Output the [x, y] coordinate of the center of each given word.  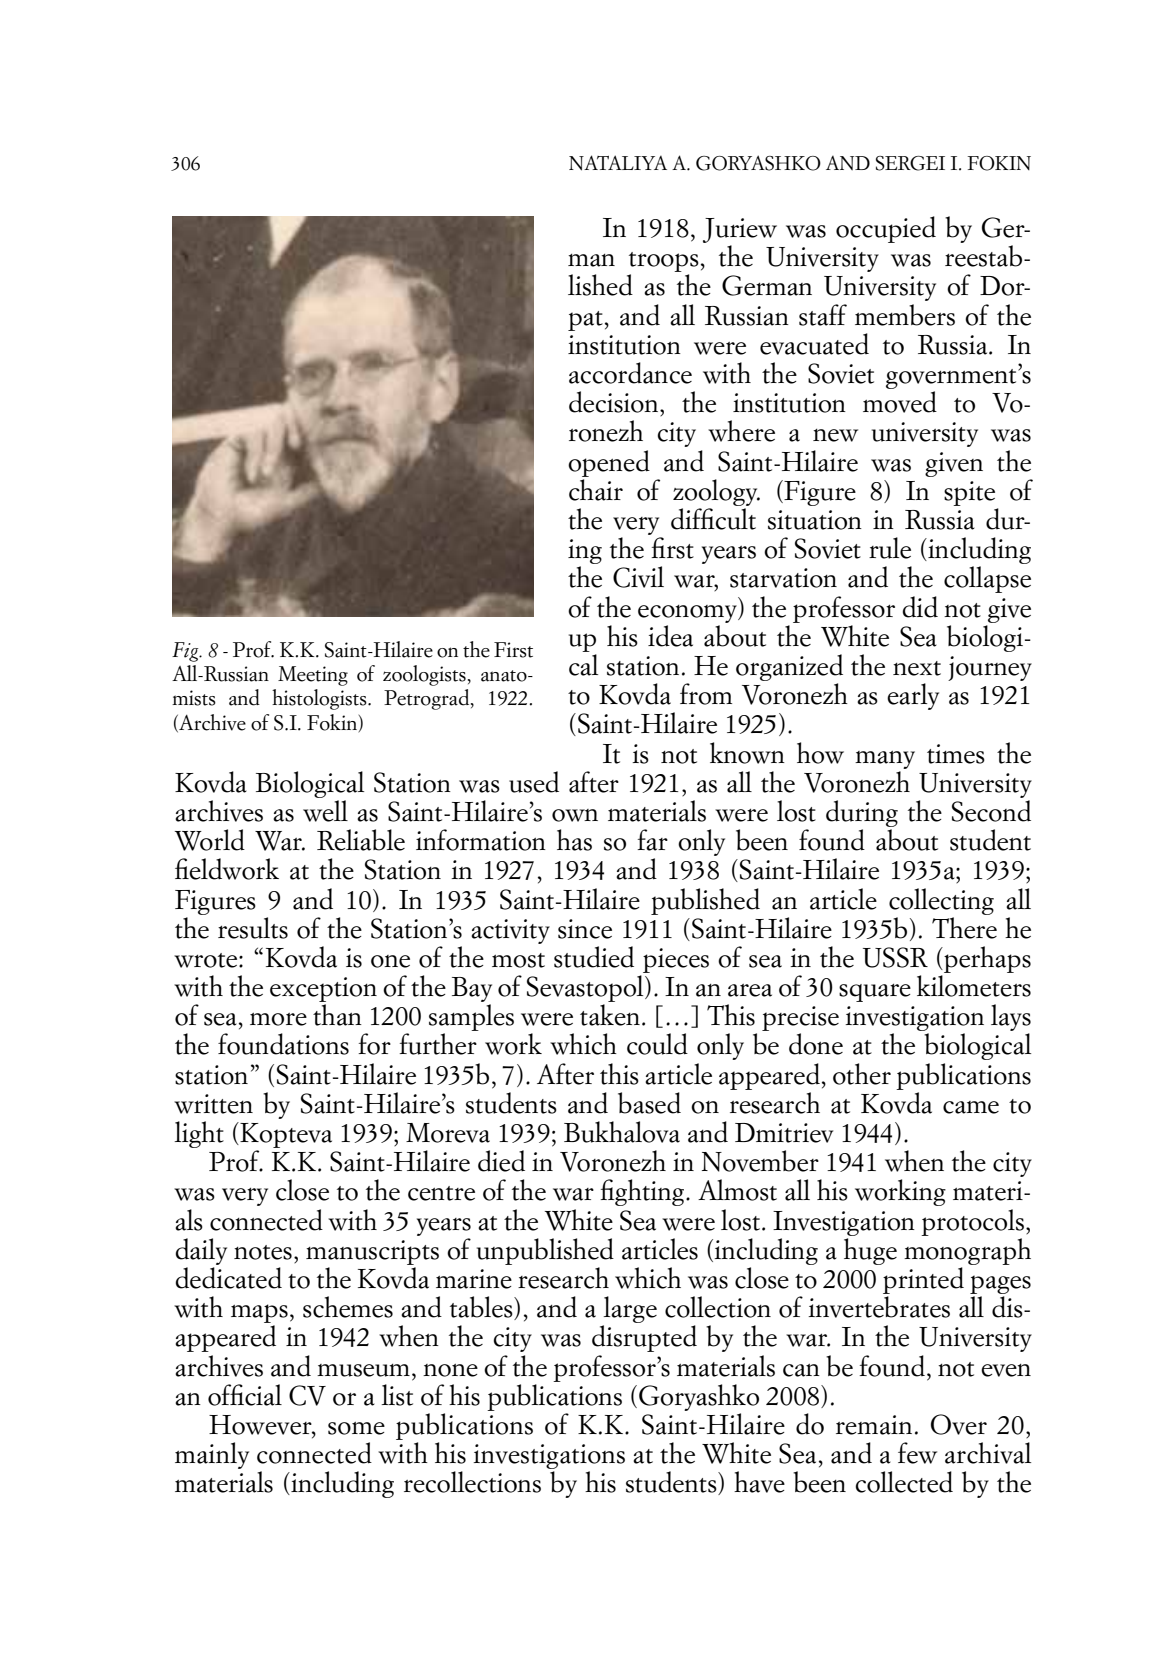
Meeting [313, 676]
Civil [638, 577]
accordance [630, 373]
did [920, 607]
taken [610, 1015]
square [875, 993]
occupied [886, 229]
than [337, 1015]
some [356, 1428]
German [767, 285]
